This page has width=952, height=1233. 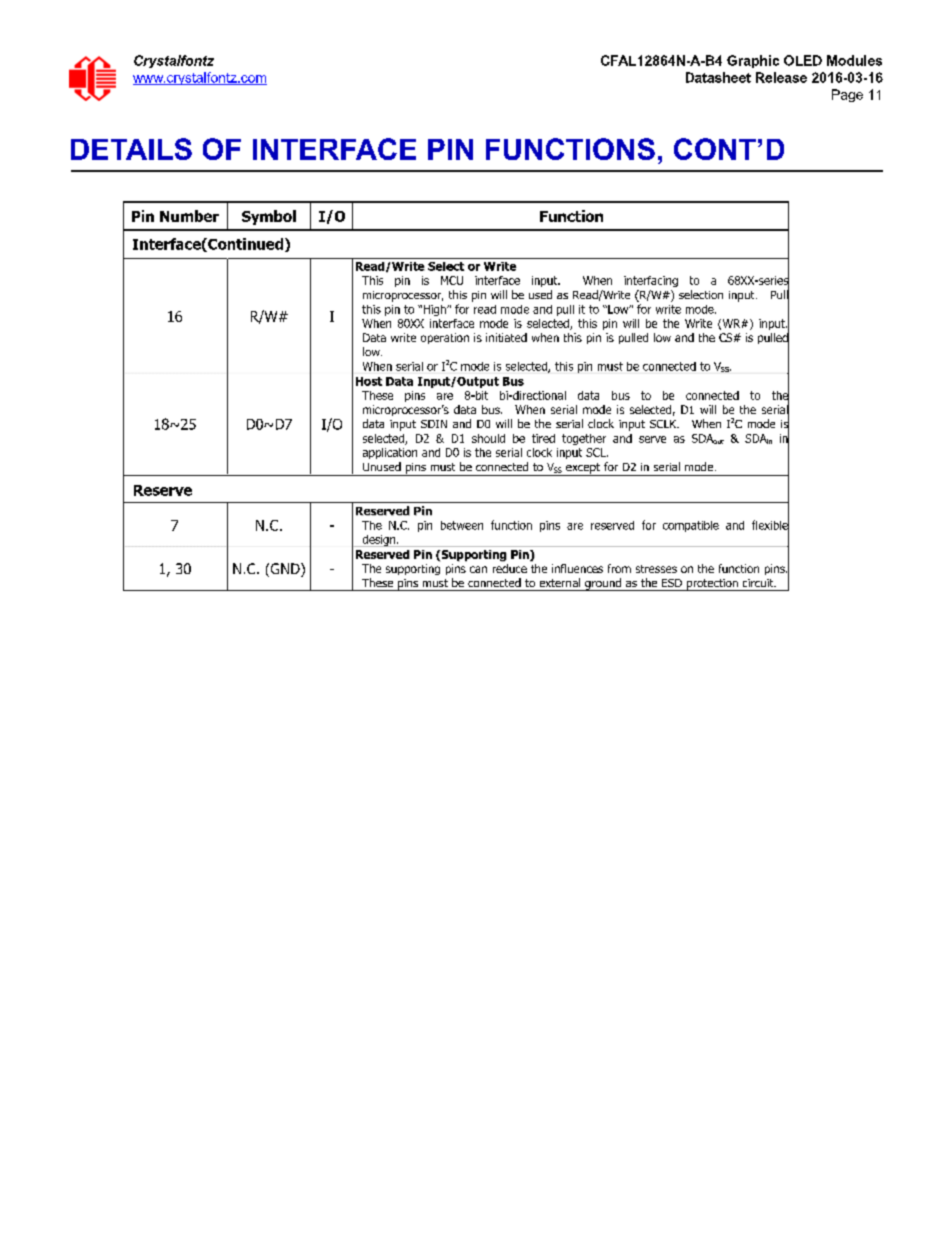 I want to click on Graphic, so click(x=753, y=61).
